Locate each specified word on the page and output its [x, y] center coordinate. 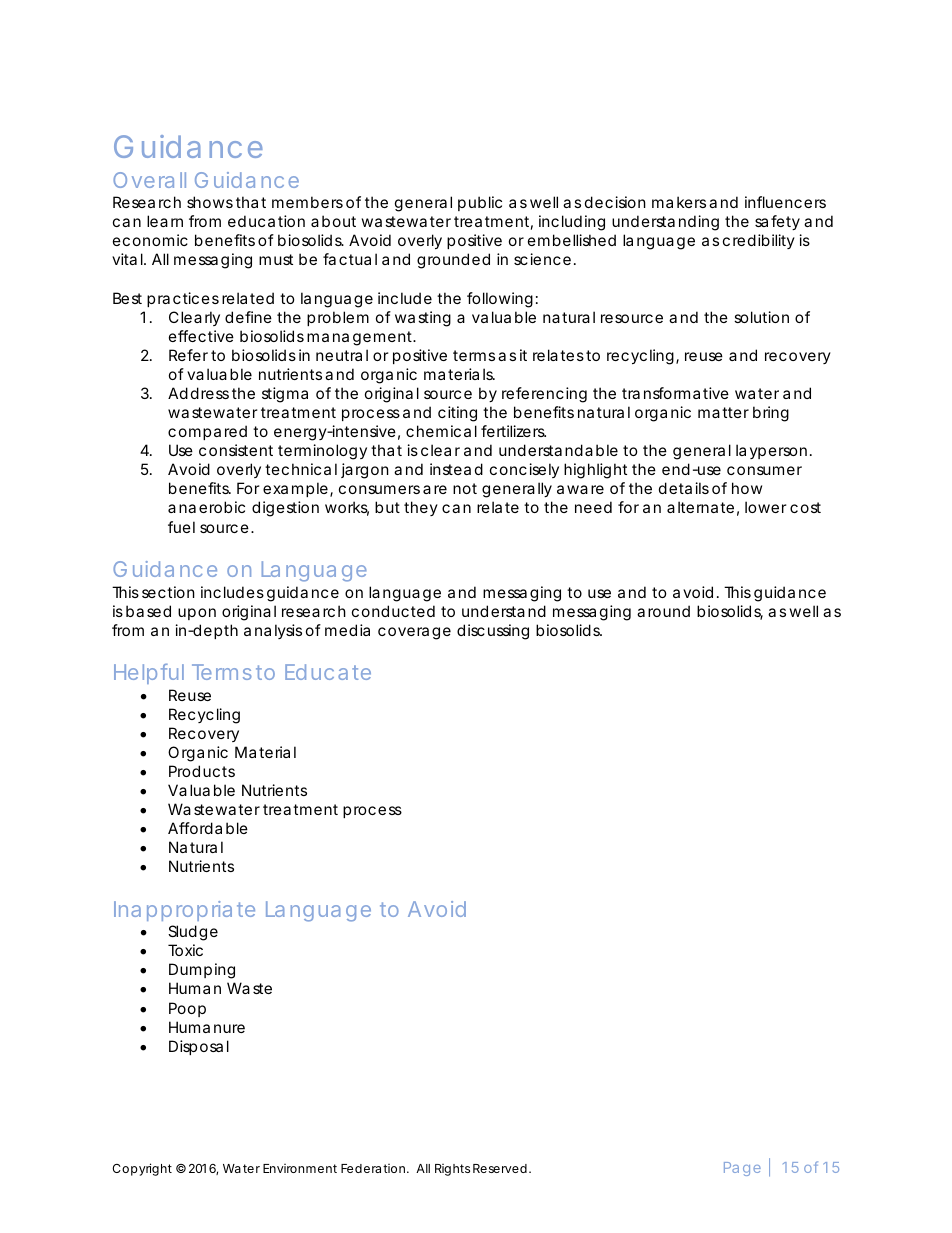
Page [742, 1169]
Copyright [142, 1169]
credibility [759, 241]
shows [210, 202]
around [663, 611]
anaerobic [206, 507]
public [480, 203]
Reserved [501, 1168]
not [465, 488]
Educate [328, 672]
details [684, 488]
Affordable [208, 828]
